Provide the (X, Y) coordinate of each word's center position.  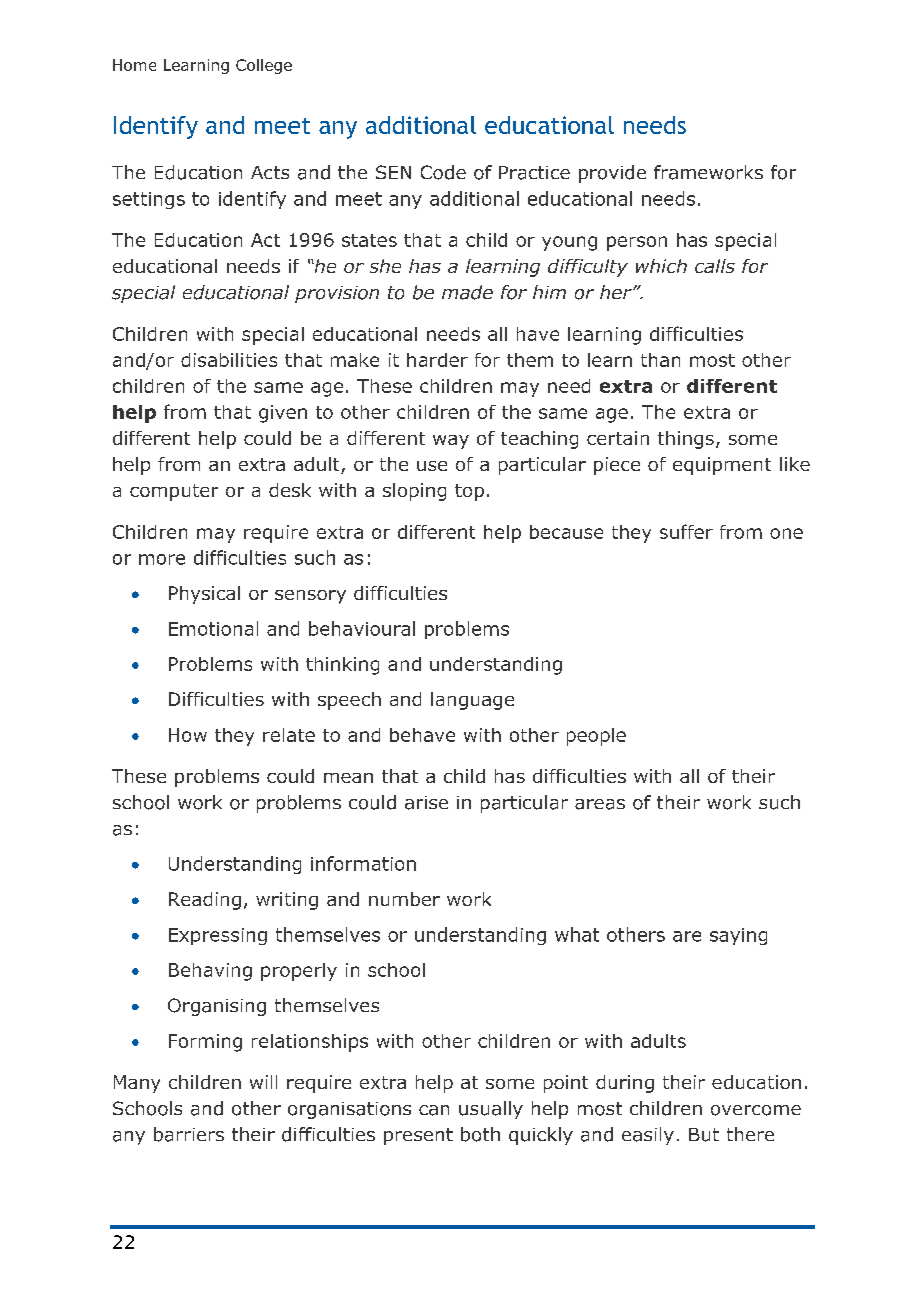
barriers (189, 1134)
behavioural (362, 628)
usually (491, 1110)
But (704, 1135)
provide (612, 174)
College (264, 66)
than (660, 360)
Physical (204, 595)
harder (437, 360)
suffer (686, 531)
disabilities (229, 360)
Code (443, 172)
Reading (205, 901)
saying (738, 936)
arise (426, 803)
